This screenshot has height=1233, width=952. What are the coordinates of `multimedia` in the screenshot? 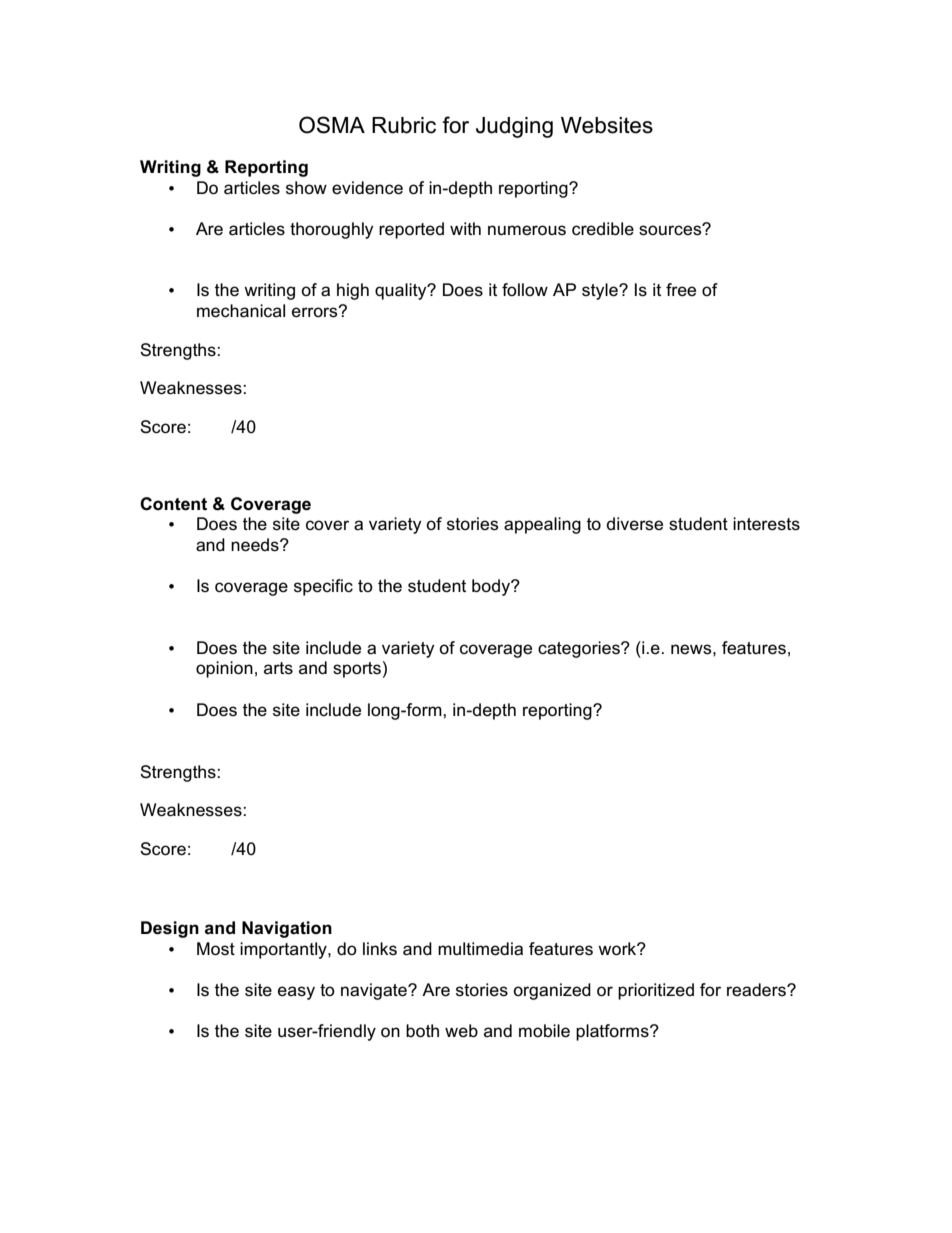 It's located at (480, 949).
